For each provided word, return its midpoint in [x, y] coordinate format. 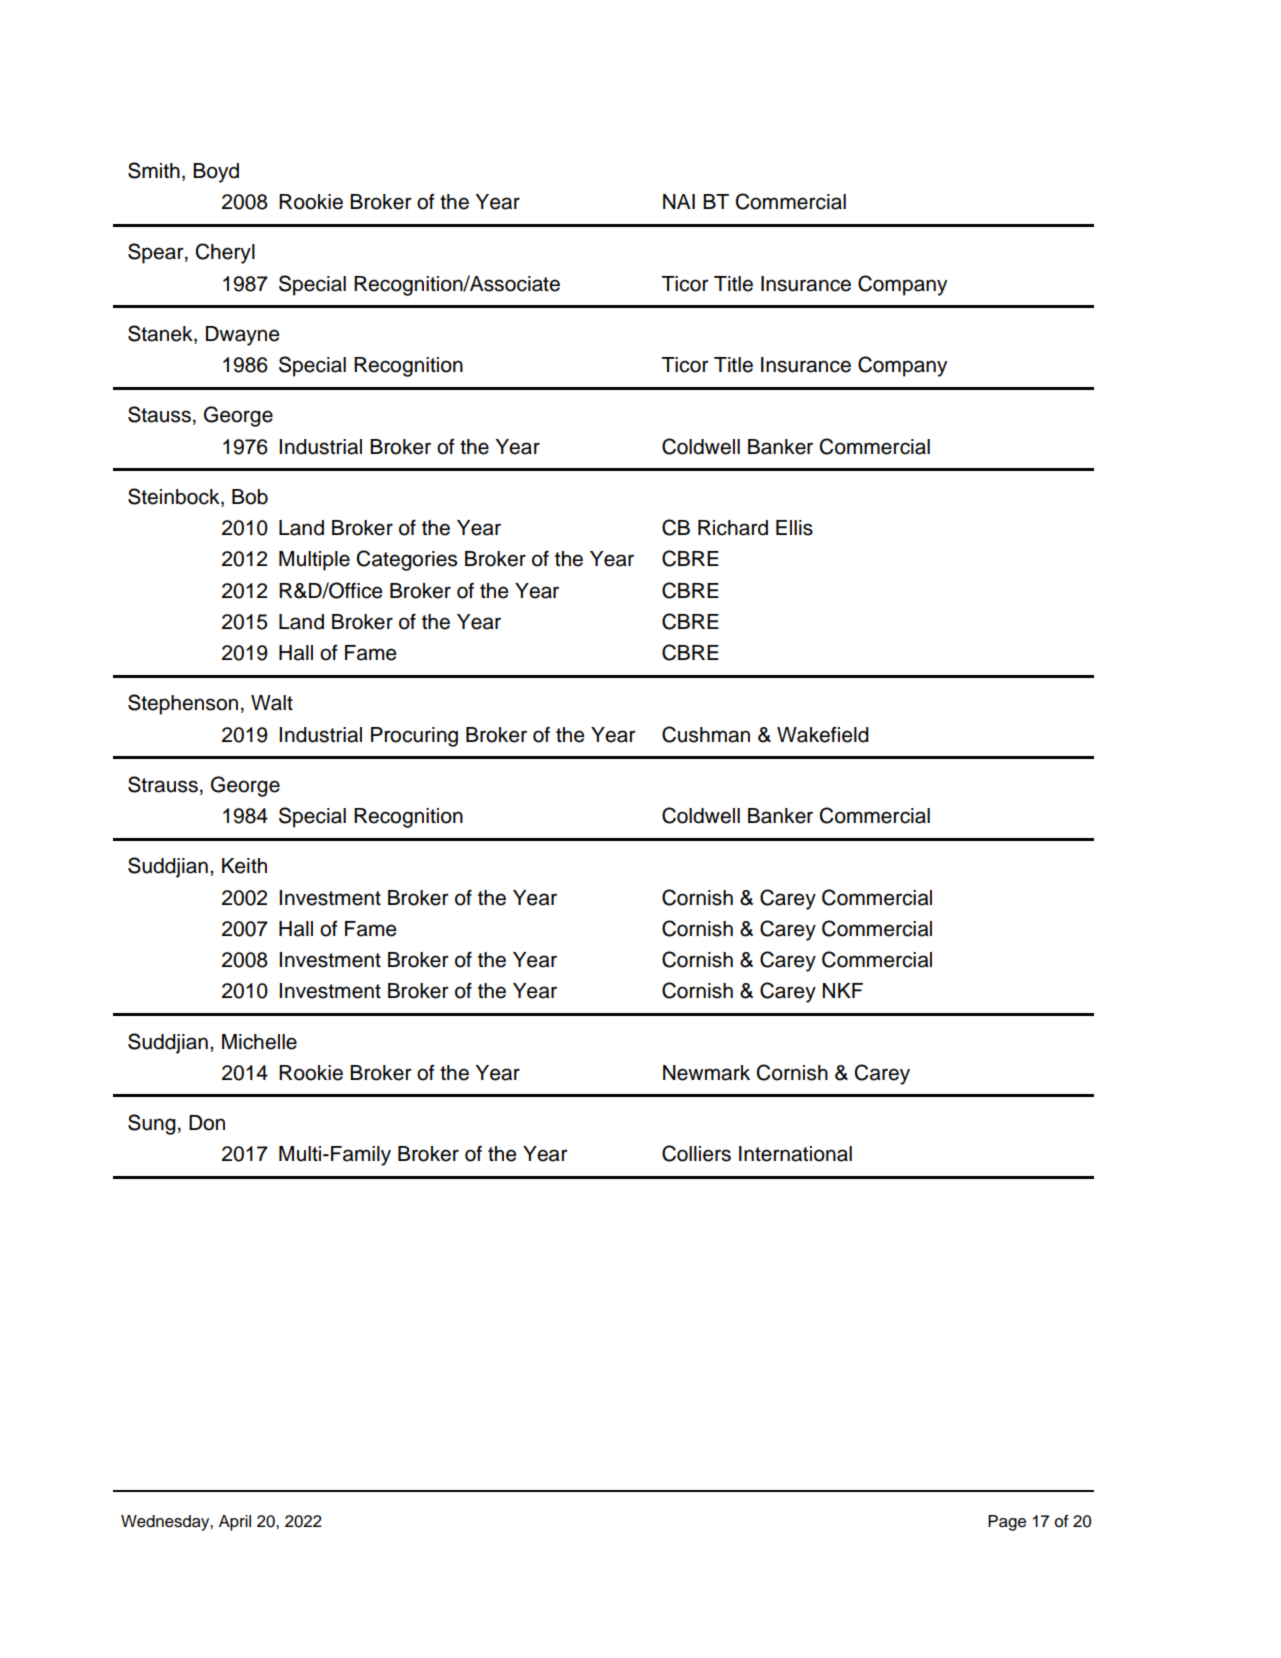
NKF [843, 990]
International [795, 1154]
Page [1007, 1523]
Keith [244, 866]
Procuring [414, 737]
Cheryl [225, 253]
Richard [733, 528]
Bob [250, 497]
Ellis [794, 528]
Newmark [706, 1073]
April [235, 1523]
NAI [679, 201]
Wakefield [823, 735]
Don [207, 1123]
